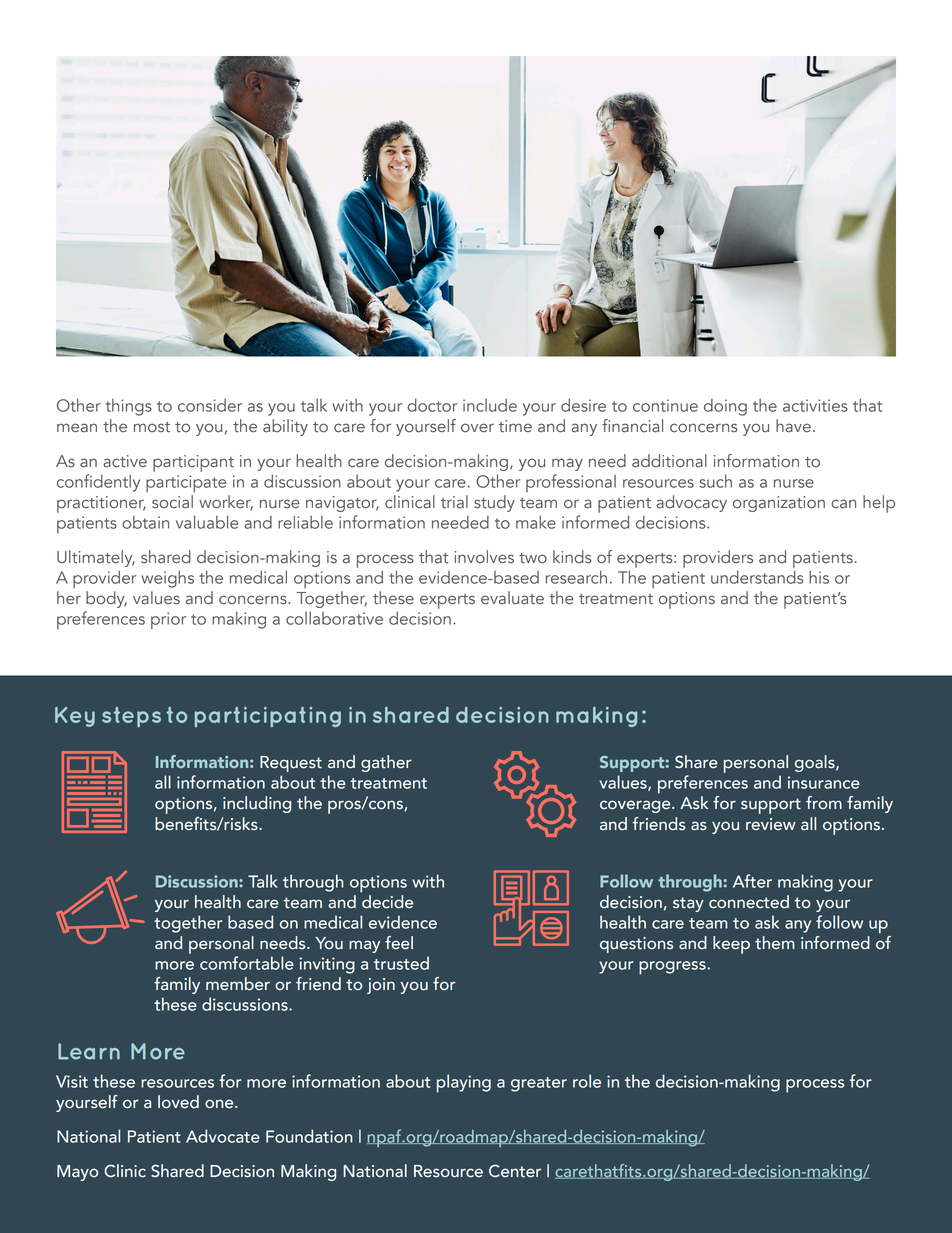 This screenshot has height=1233, width=952. What do you see at coordinates (152, 427) in the screenshot?
I see `most` at bounding box center [152, 427].
